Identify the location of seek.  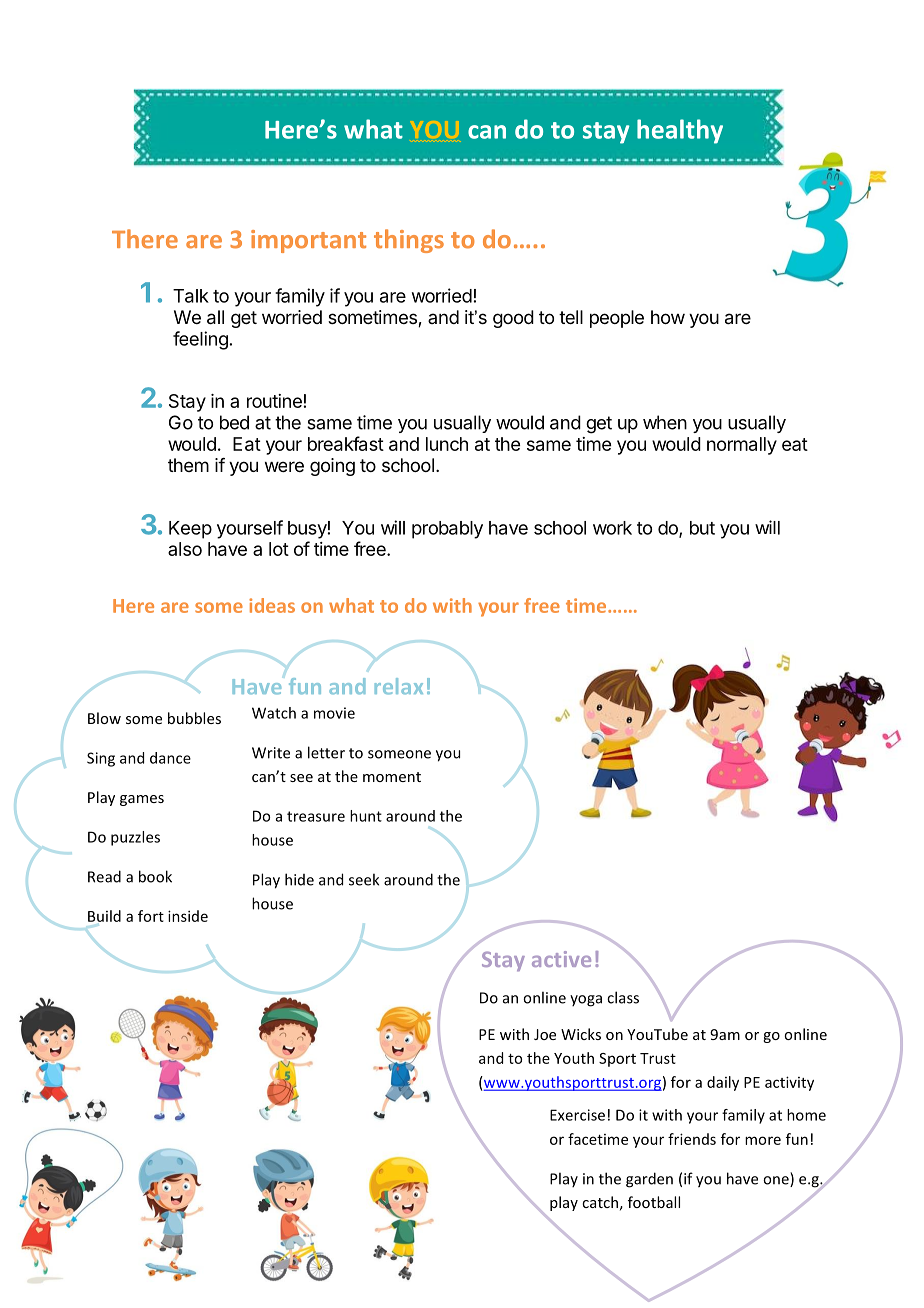
(364, 879).
